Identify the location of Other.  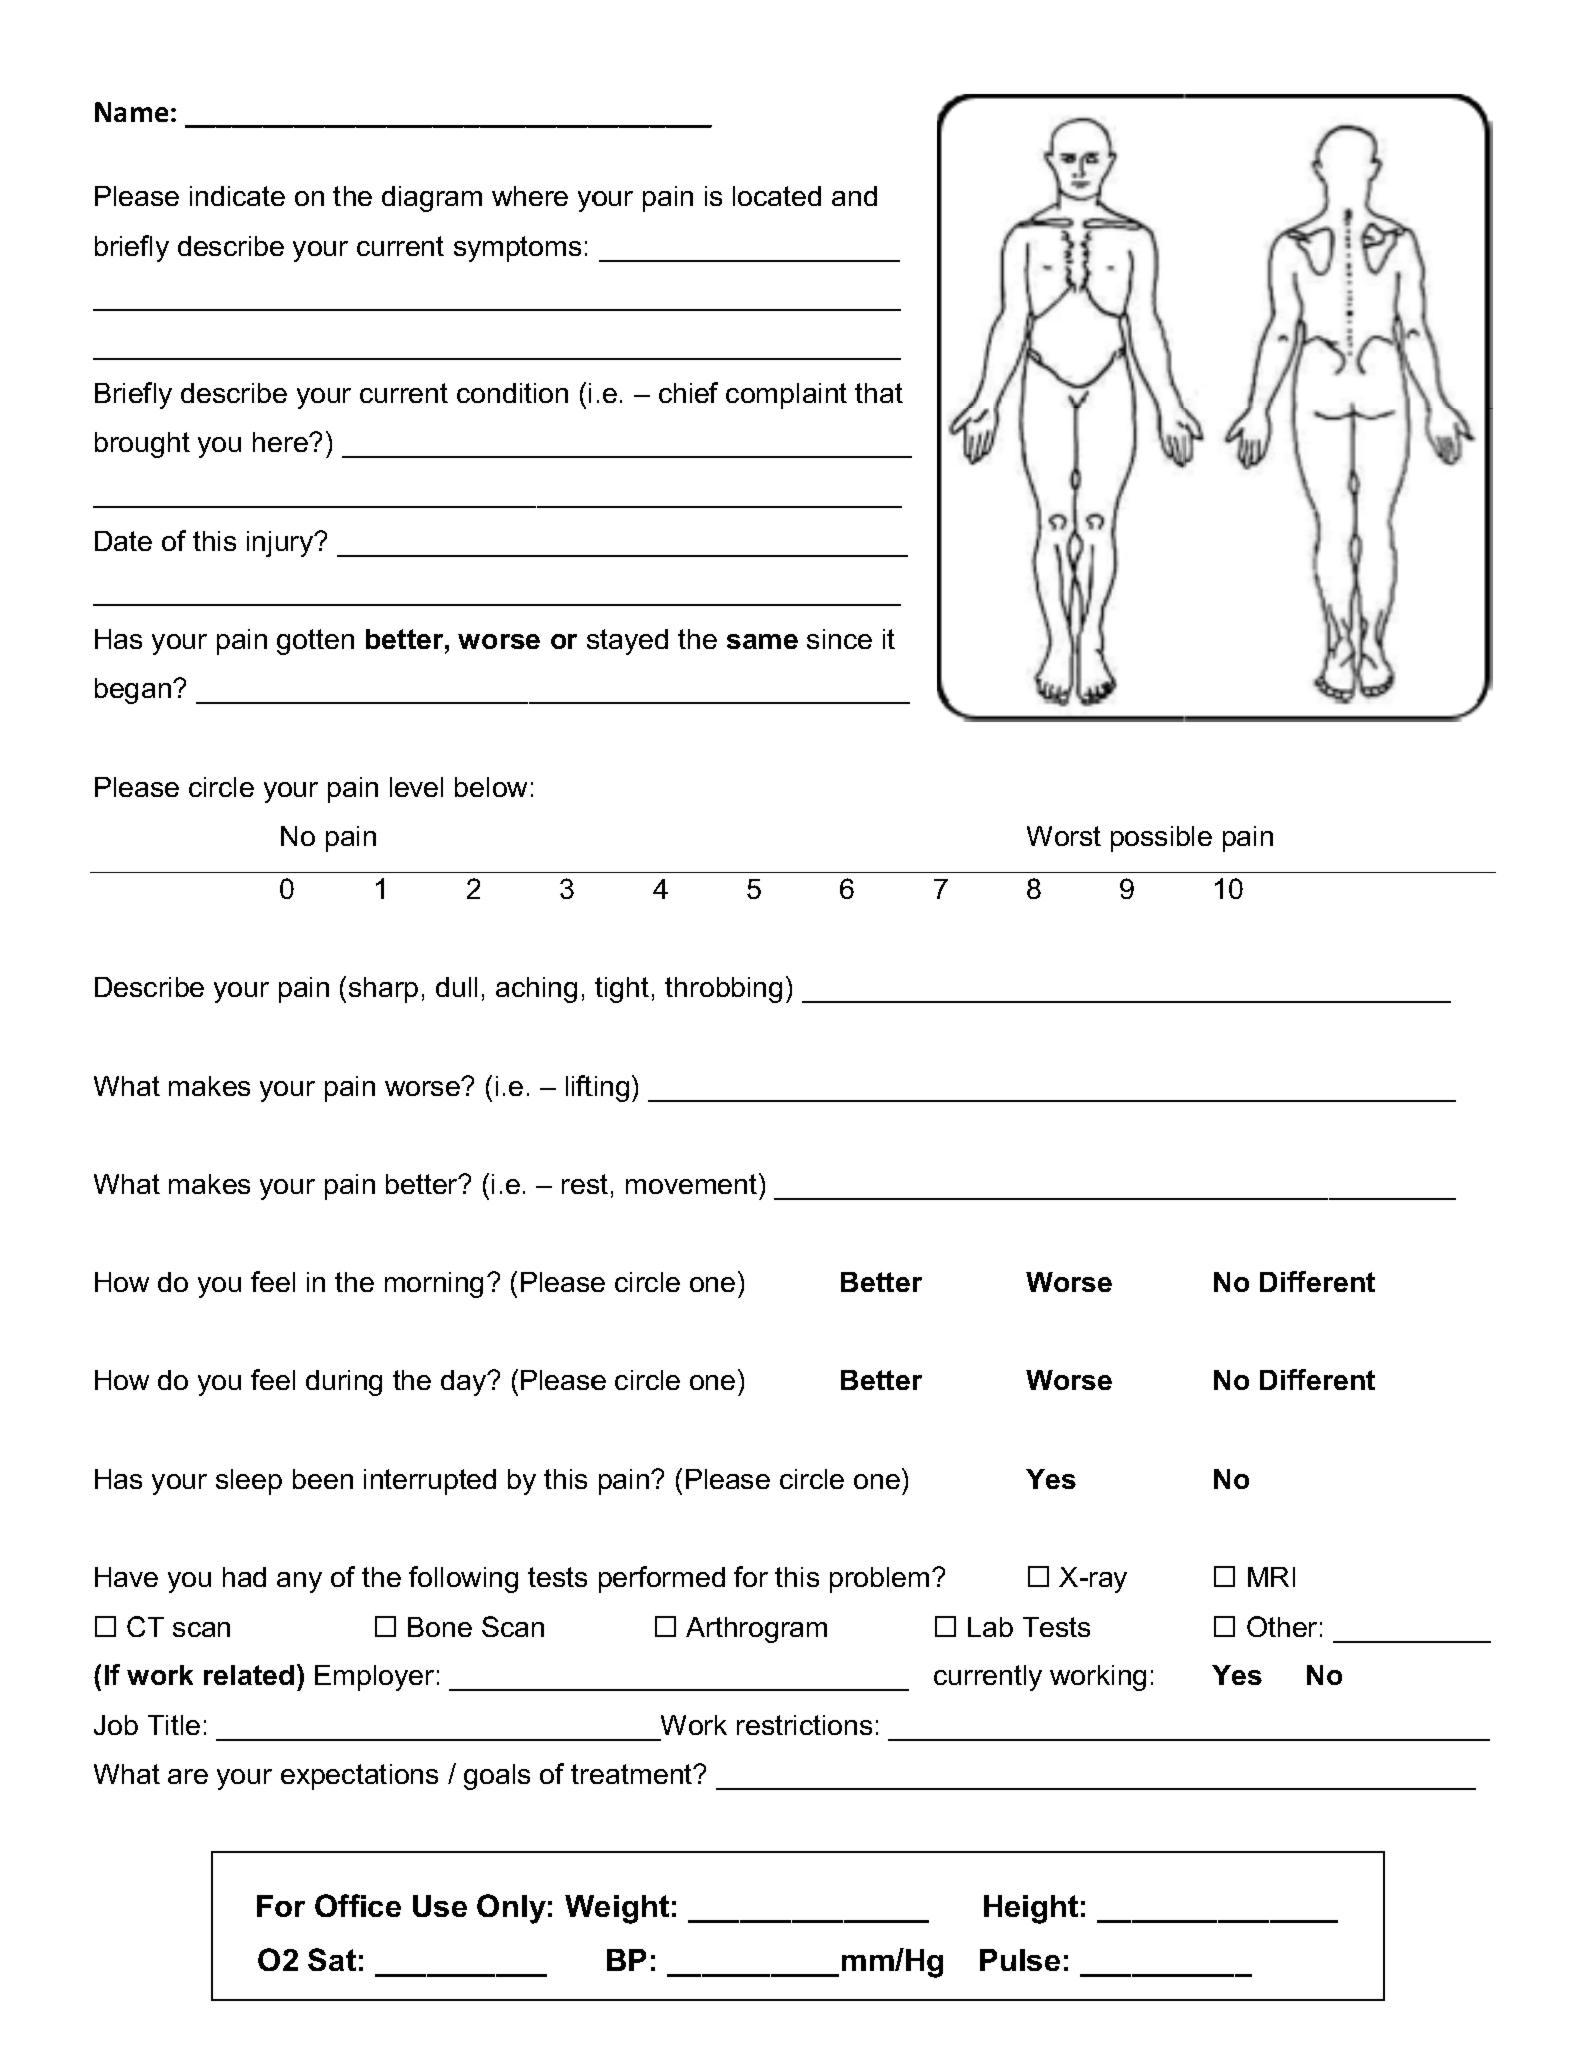
(1282, 1626).
